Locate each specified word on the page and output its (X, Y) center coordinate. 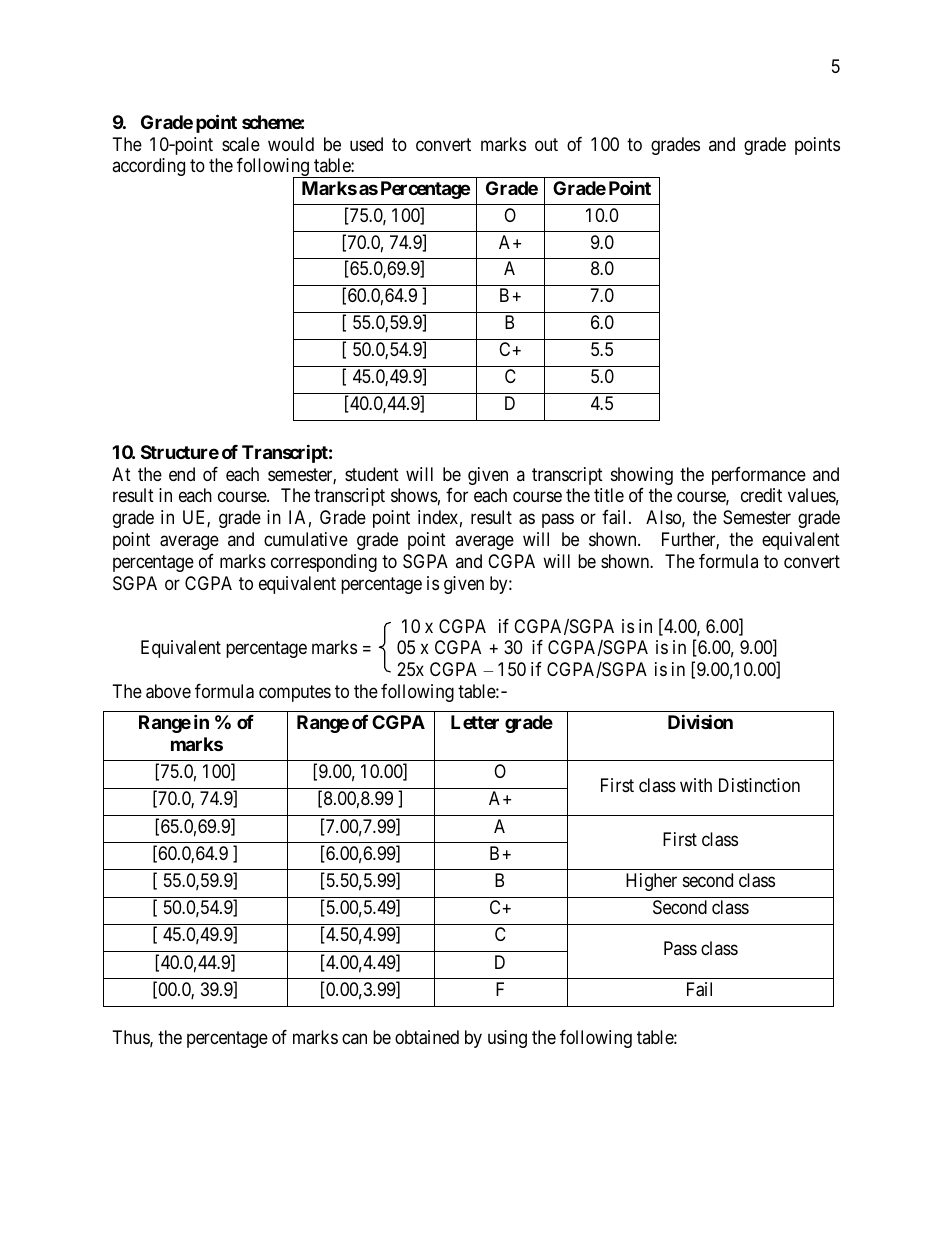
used (366, 144)
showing (642, 476)
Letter (475, 722)
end (182, 474)
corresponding (324, 563)
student (372, 474)
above (168, 691)
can (354, 1039)
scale (241, 144)
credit (761, 495)
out (546, 144)
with (696, 785)
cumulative (306, 539)
